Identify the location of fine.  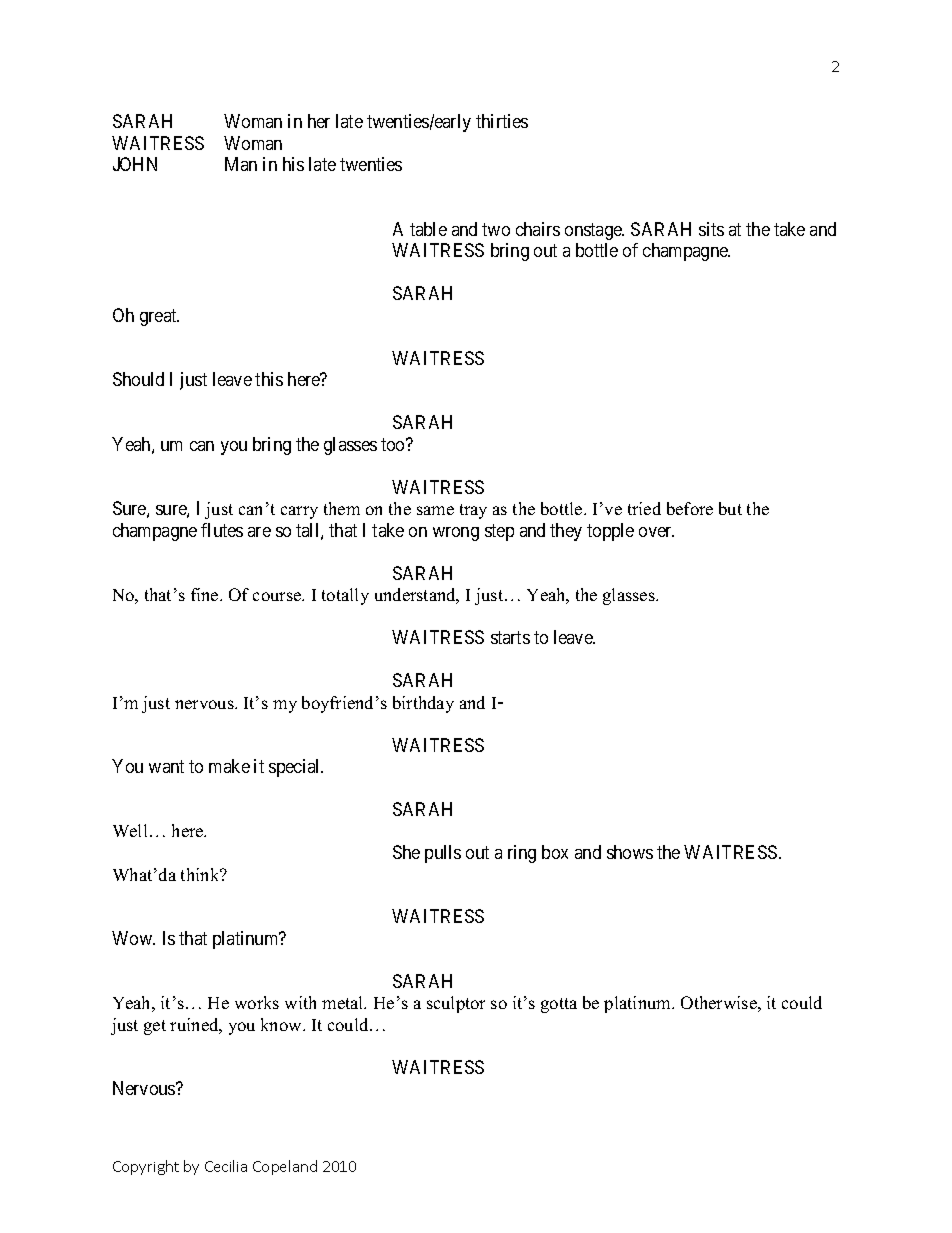
(206, 594).
